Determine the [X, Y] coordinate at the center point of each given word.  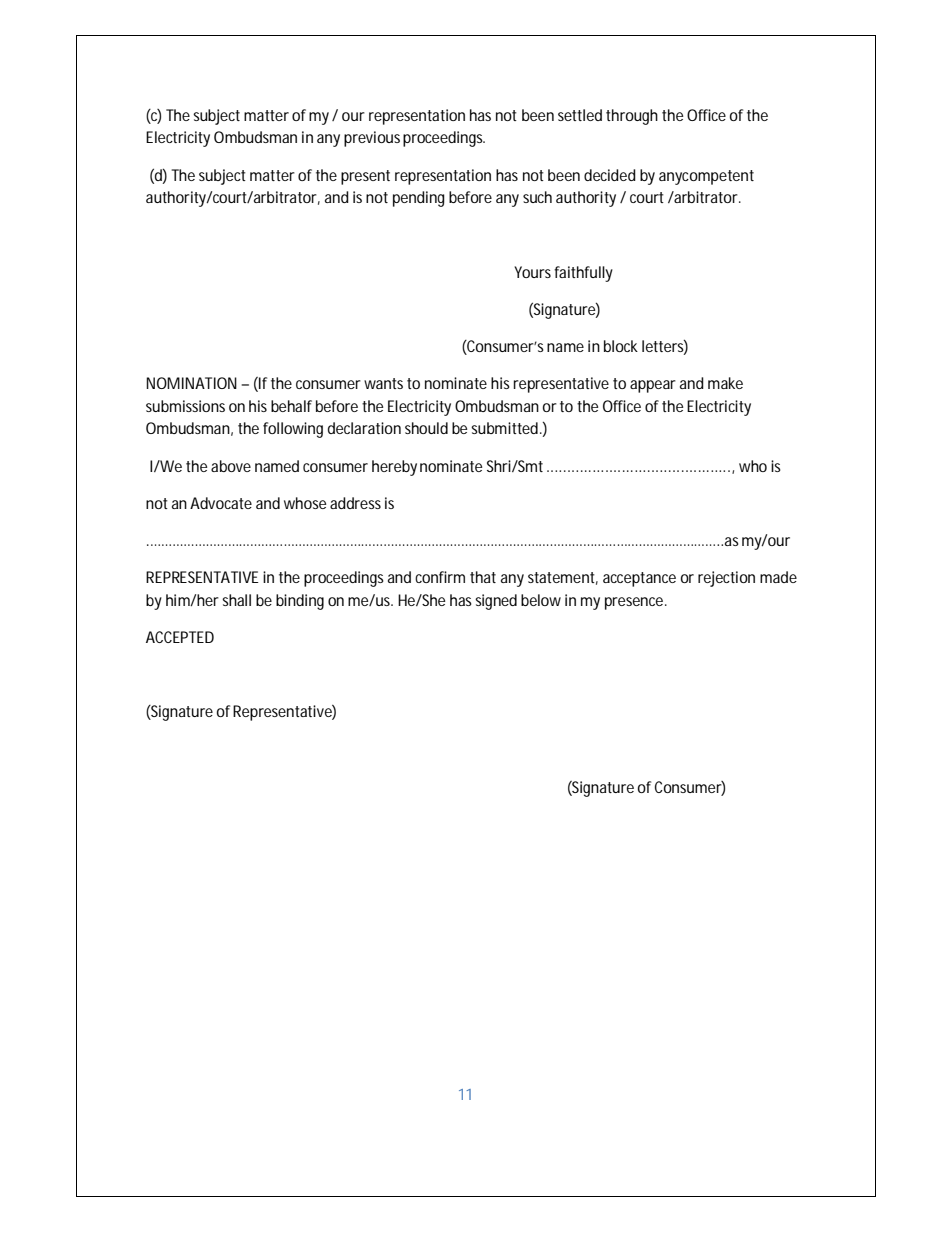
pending [419, 199]
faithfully [583, 274]
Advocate [221, 503]
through [632, 117]
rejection [726, 579]
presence [636, 603]
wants [386, 383]
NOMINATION [191, 383]
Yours [534, 272]
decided [610, 175]
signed [496, 602]
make [725, 383]
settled [580, 115]
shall [236, 600]
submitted [506, 428]
